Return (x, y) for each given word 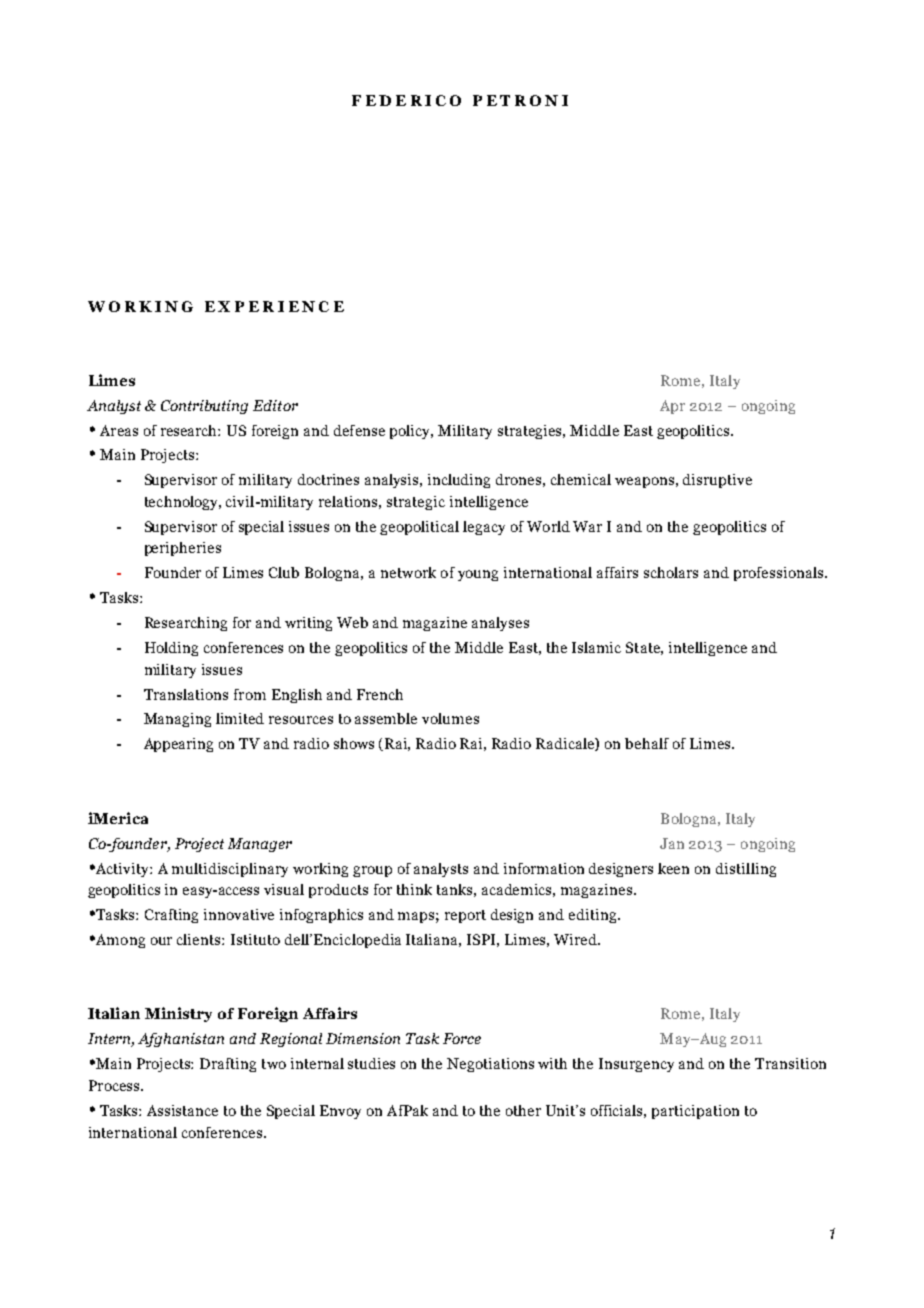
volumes (450, 718)
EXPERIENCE (274, 306)
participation (695, 1112)
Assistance (182, 1110)
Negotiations (490, 1065)
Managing (177, 720)
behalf (647, 743)
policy (411, 432)
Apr (672, 407)
